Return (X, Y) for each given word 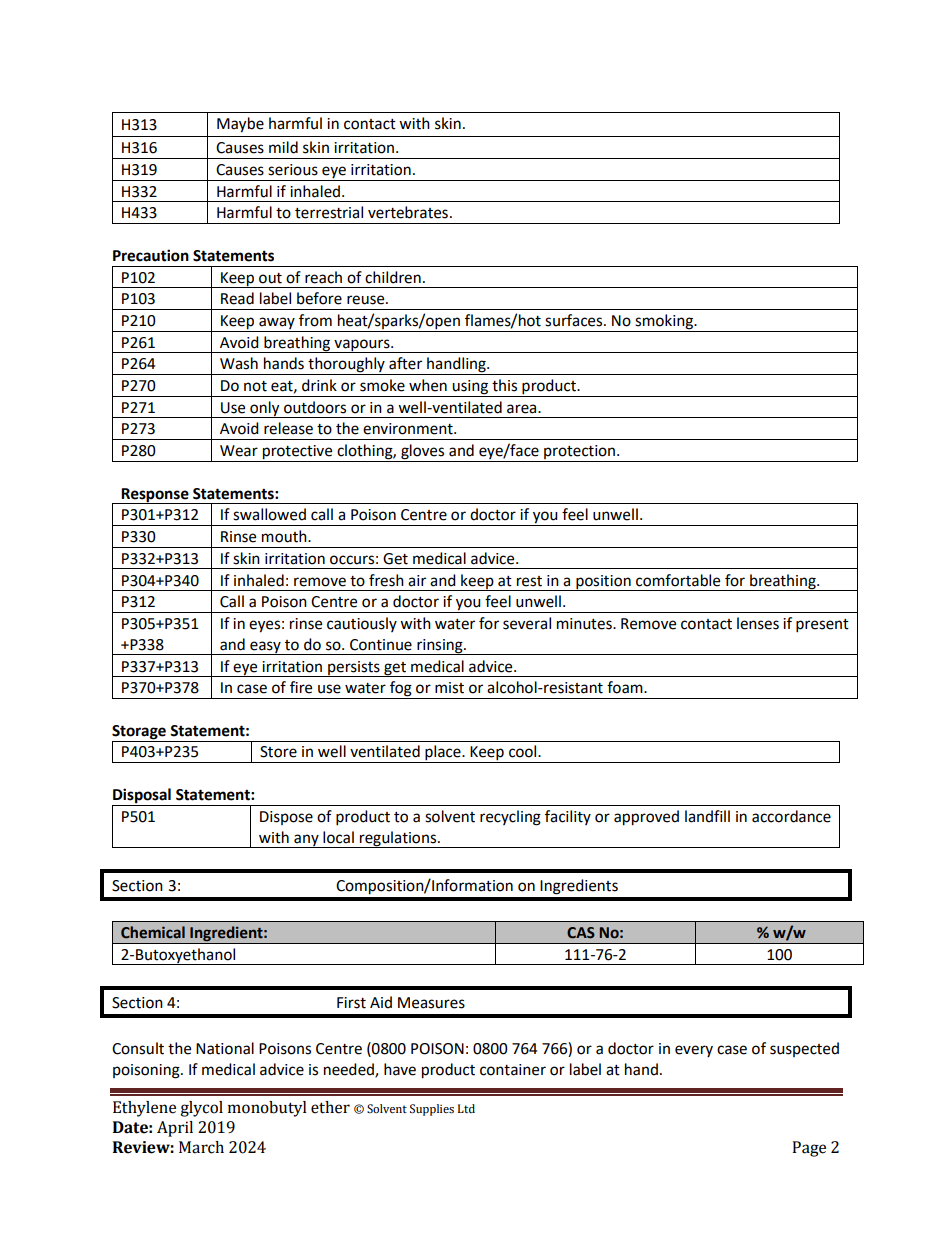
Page (809, 1149)
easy (265, 648)
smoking (664, 323)
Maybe (240, 125)
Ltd (466, 1108)
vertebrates (408, 212)
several (527, 623)
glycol (201, 1109)
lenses (758, 623)
